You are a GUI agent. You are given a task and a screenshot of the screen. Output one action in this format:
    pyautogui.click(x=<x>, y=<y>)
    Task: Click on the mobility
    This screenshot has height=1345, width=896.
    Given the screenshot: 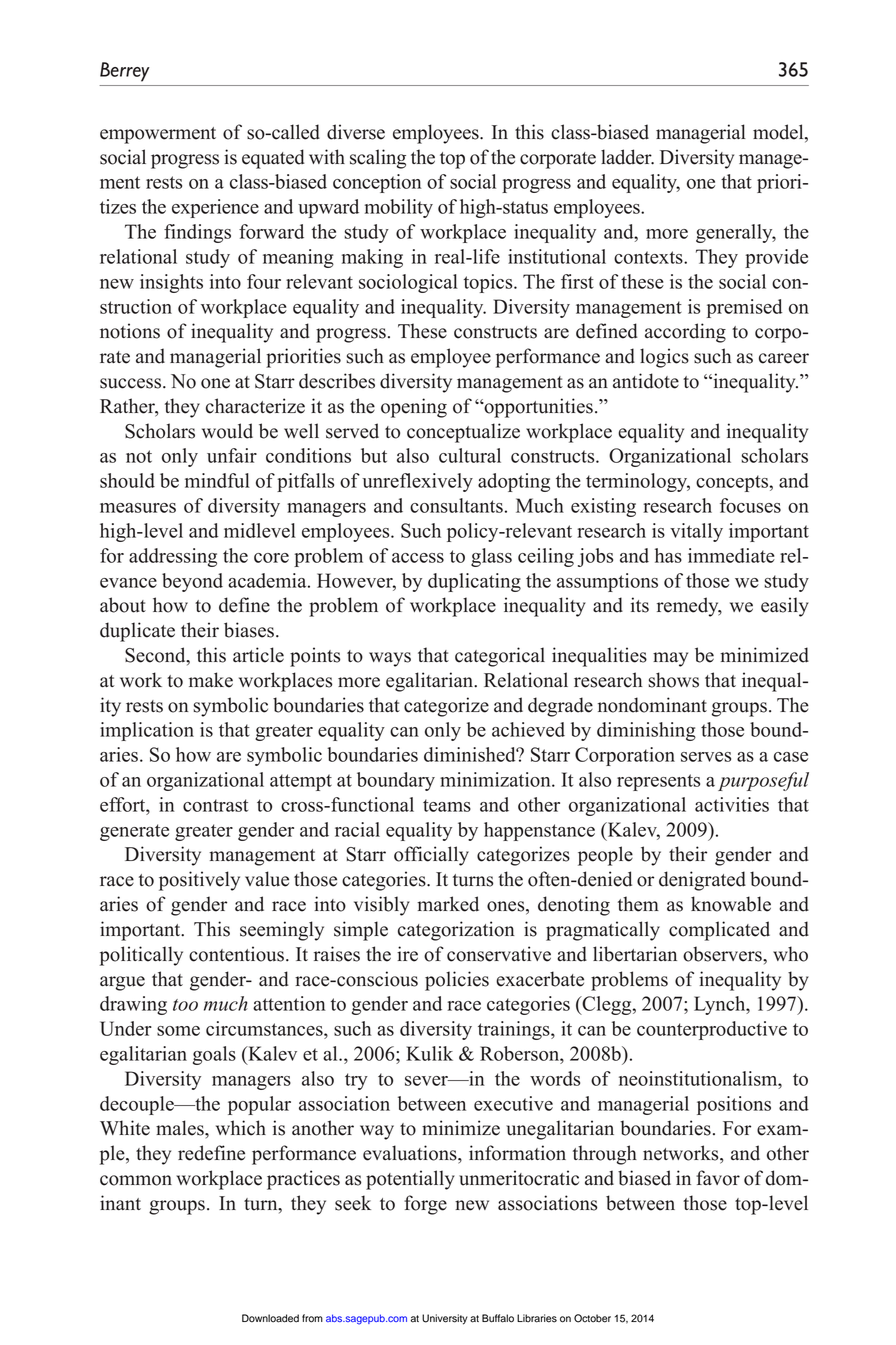 What is the action you would take?
    pyautogui.click(x=399, y=208)
